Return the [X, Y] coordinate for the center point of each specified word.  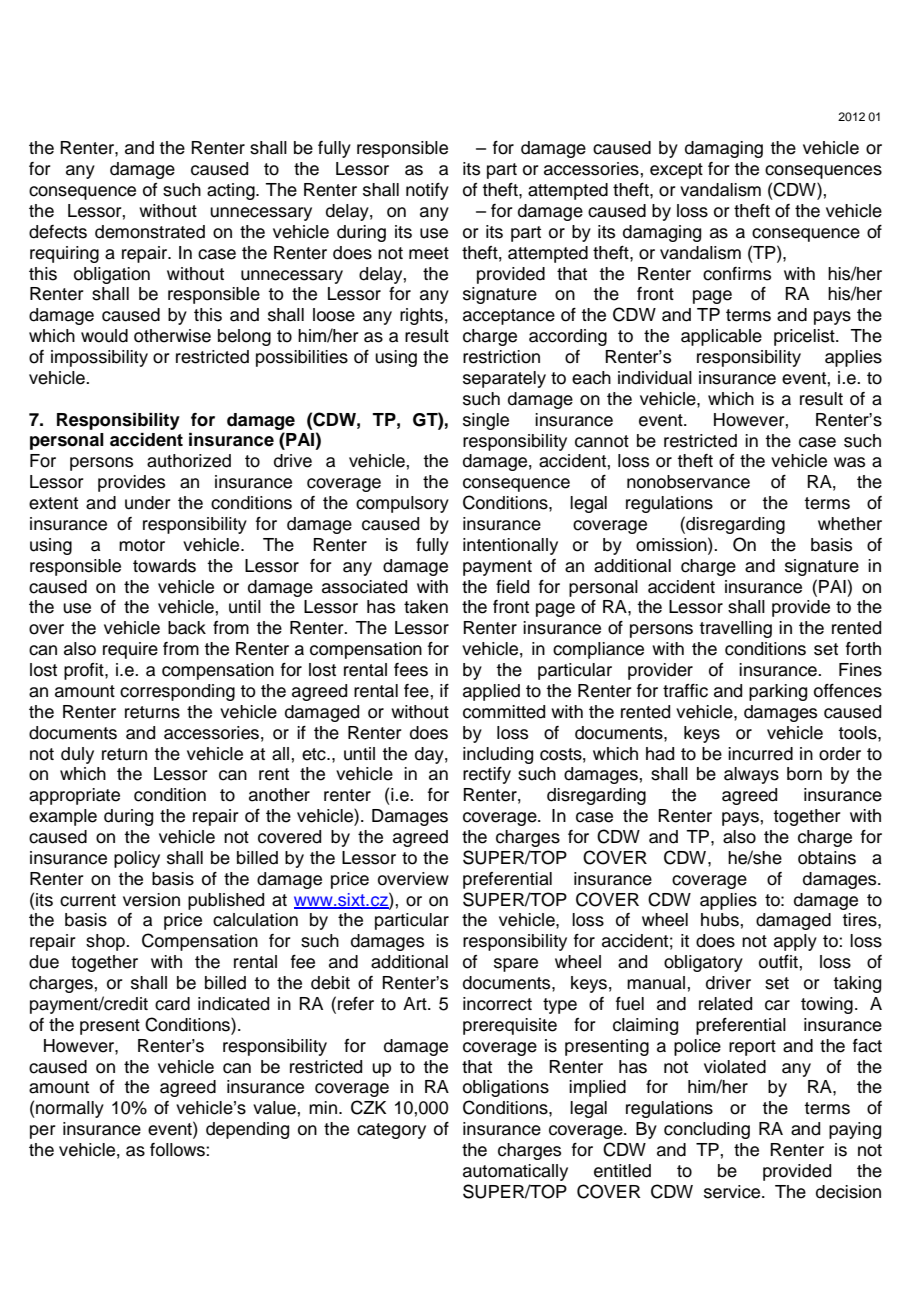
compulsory [402, 504]
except [676, 171]
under [148, 503]
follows [178, 1150]
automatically [515, 1172]
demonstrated [150, 232]
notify [427, 191]
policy [137, 859]
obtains [827, 858]
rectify [487, 775]
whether [850, 524]
